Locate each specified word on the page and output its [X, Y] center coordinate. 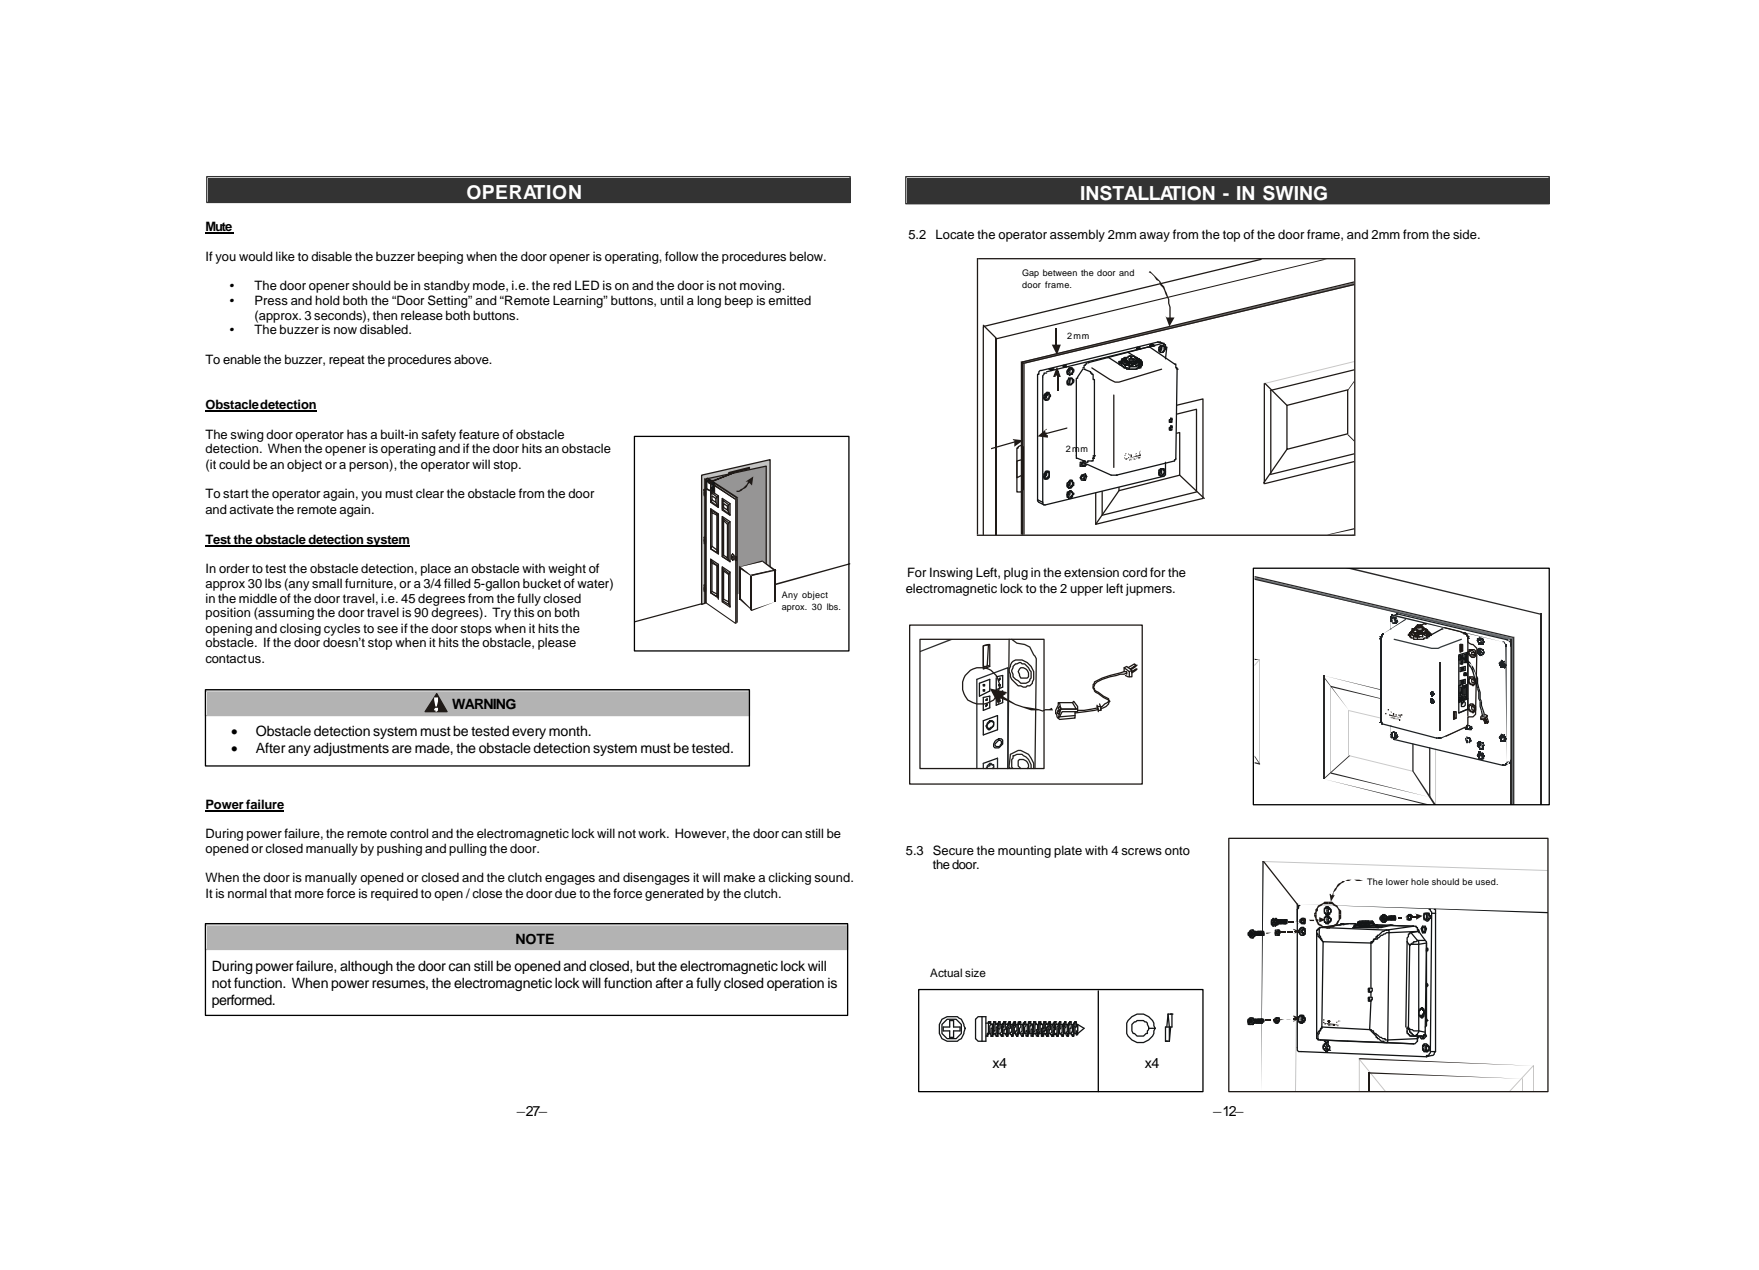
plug [1016, 573]
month [569, 730]
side [1466, 234]
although [366, 967]
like [285, 256]
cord [1134, 572]
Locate [955, 234]
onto [1177, 850]
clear [430, 493]
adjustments [351, 749]
